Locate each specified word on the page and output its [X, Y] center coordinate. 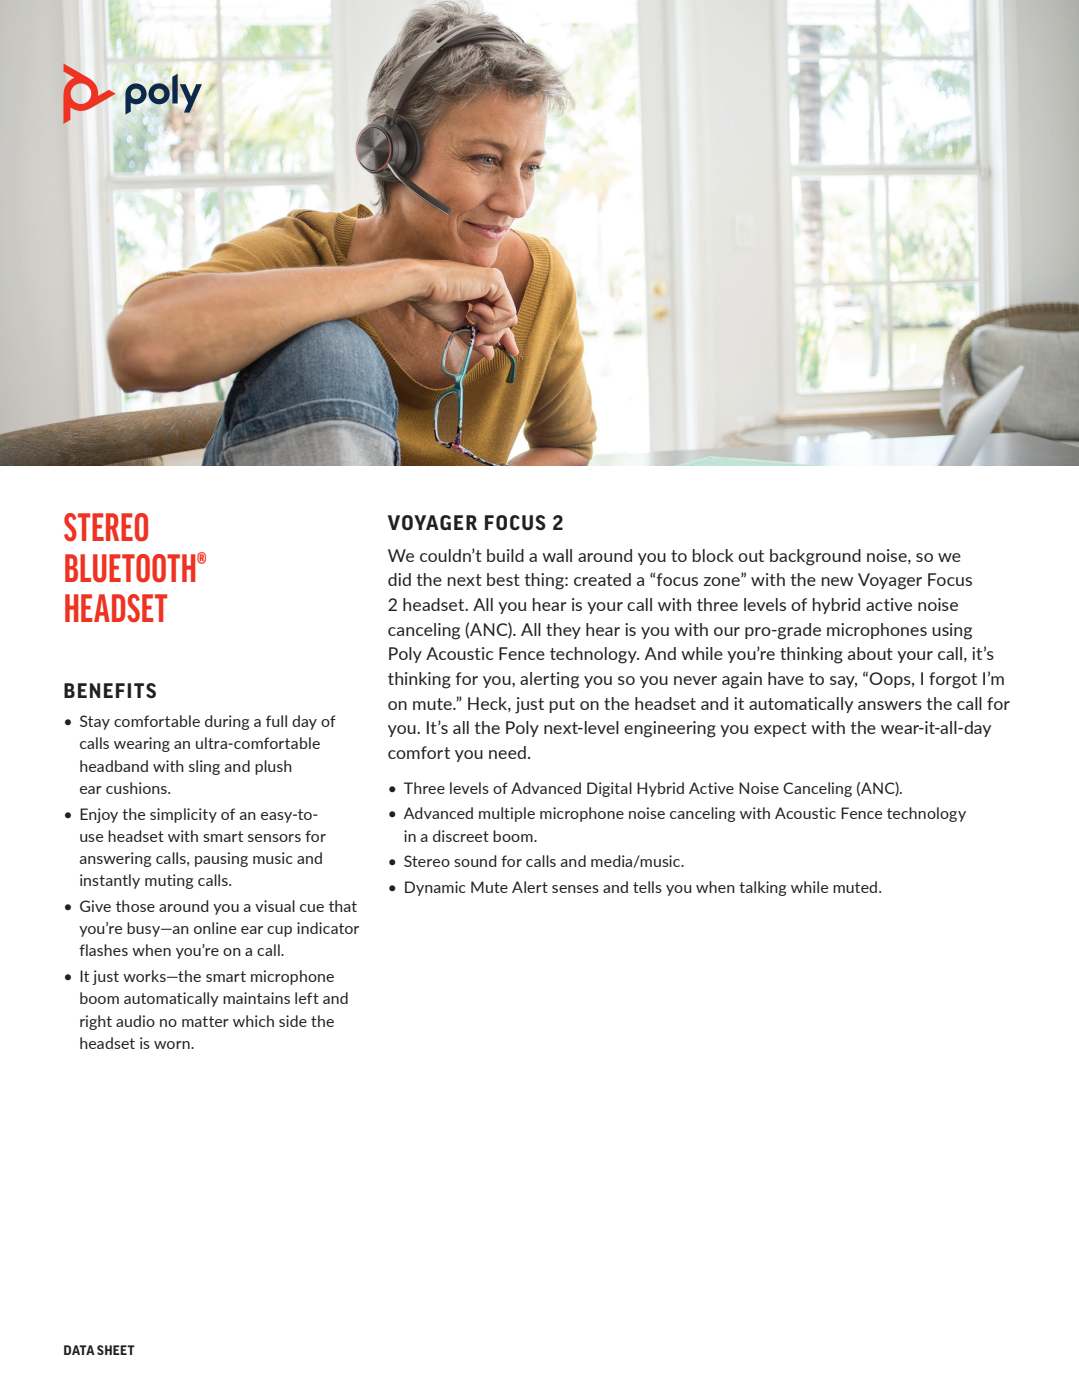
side [293, 1021]
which [253, 1021]
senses [575, 889]
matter [205, 1021]
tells [647, 887]
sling [204, 767]
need [507, 752]
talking [762, 888]
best [503, 579]
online [215, 928]
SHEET [116, 1350]
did [399, 579]
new [837, 581]
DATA [79, 1350]
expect [780, 729]
